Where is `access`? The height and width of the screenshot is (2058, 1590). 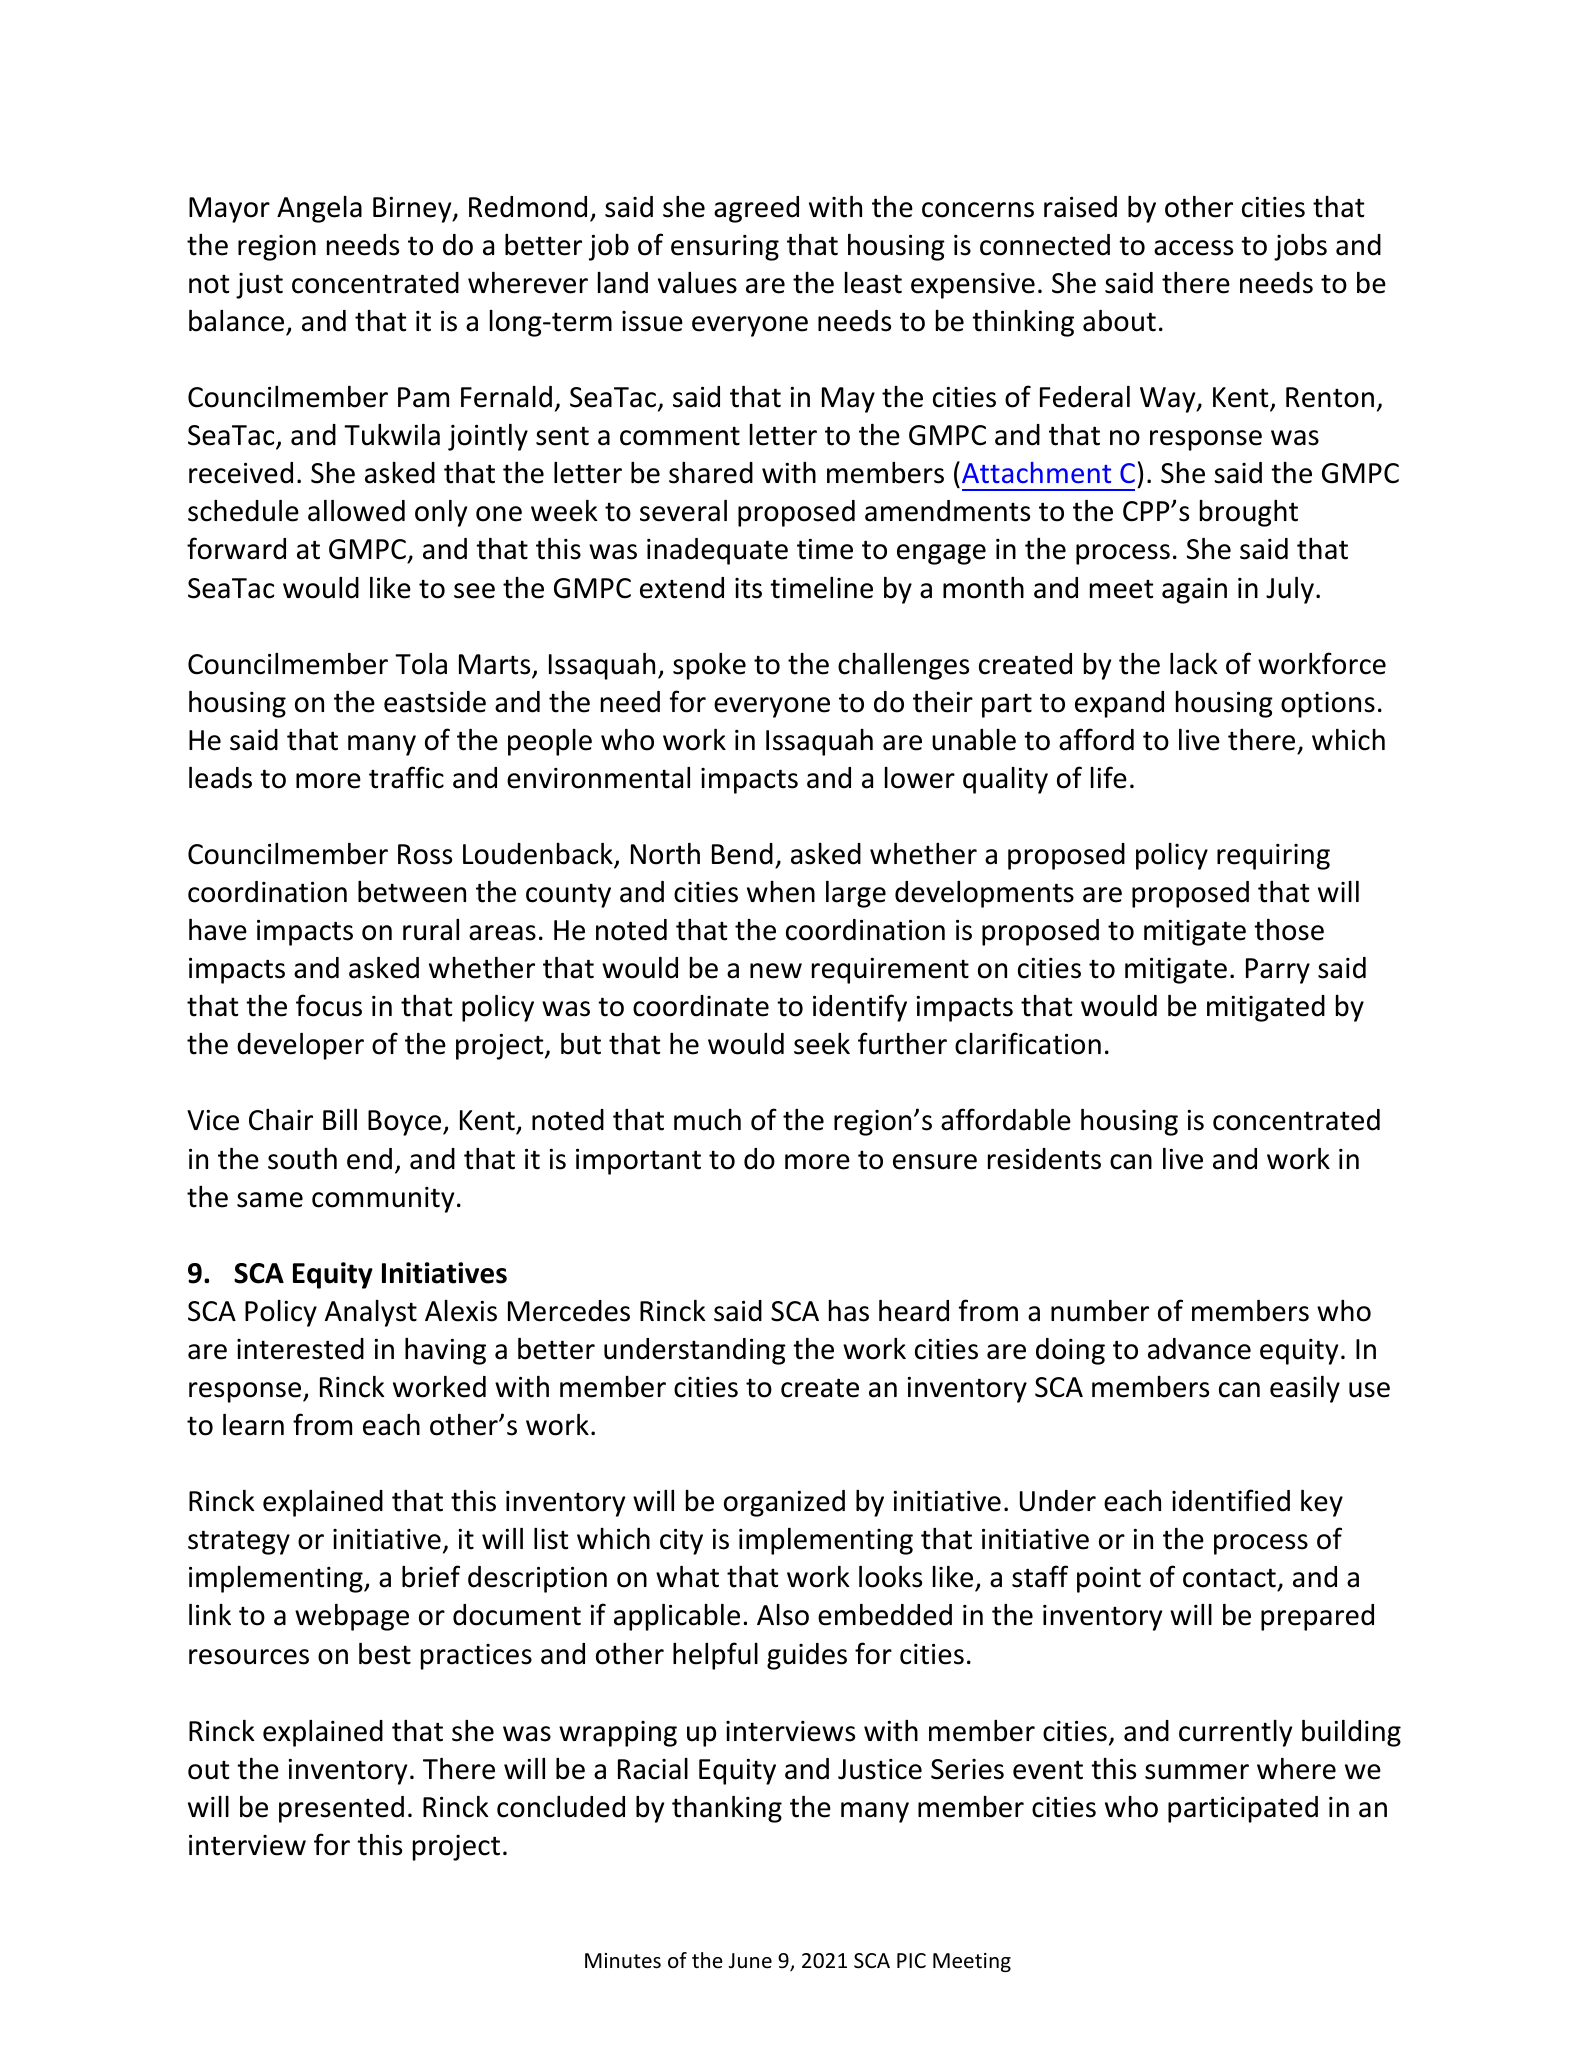
access is located at coordinates (1193, 248).
